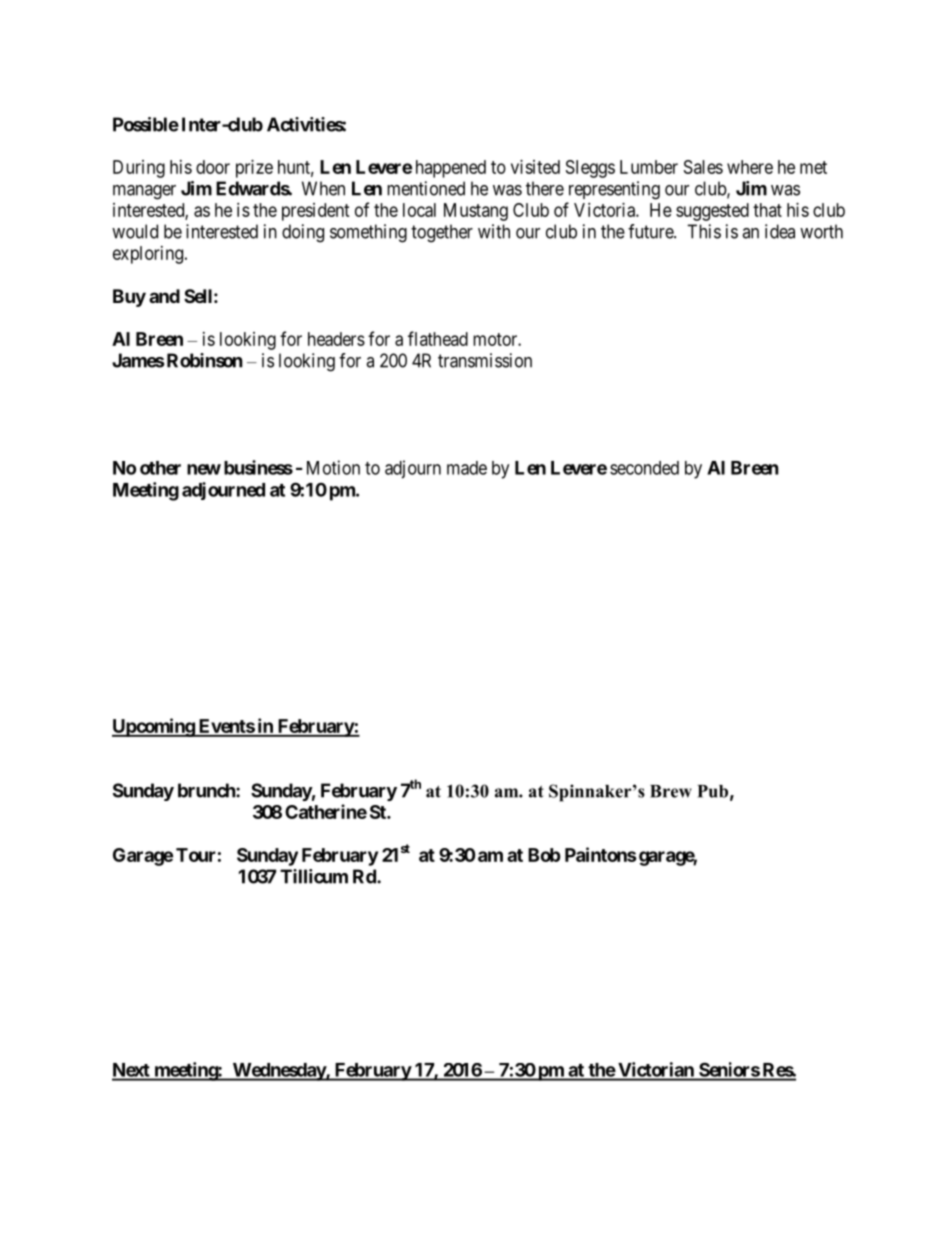 The image size is (952, 1233). What do you see at coordinates (213, 167) in the document?
I see `door` at bounding box center [213, 167].
